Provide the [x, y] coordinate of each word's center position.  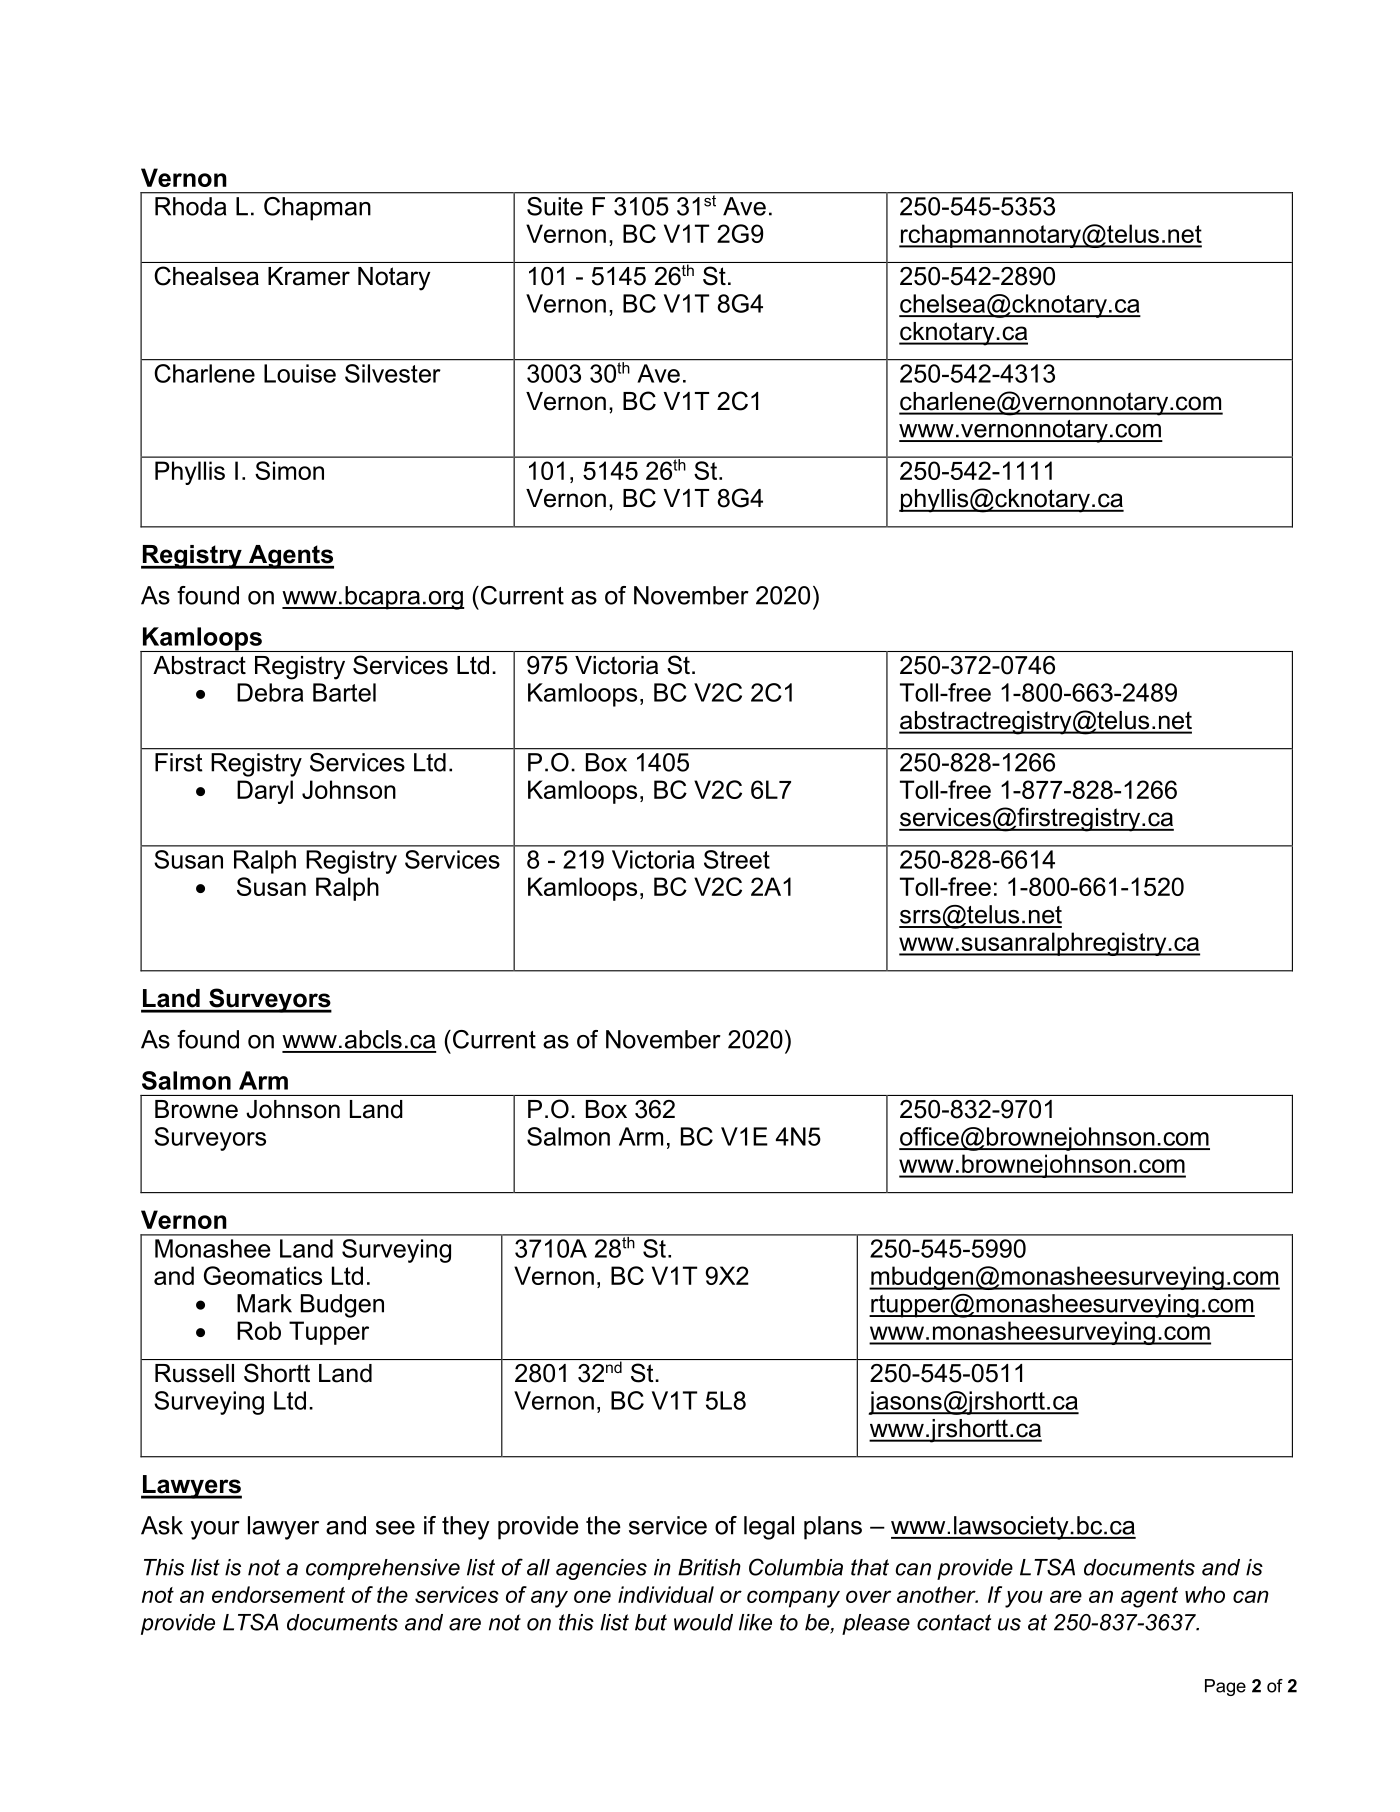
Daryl [265, 792]
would [703, 1622]
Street [737, 859]
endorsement [278, 1594]
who [1205, 1594]
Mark [264, 1303]
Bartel [344, 692]
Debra [270, 692]
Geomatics [263, 1275]
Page [1225, 1687]
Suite [555, 206]
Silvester [393, 373]
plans [833, 1528]
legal [769, 1528]
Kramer [309, 276]
